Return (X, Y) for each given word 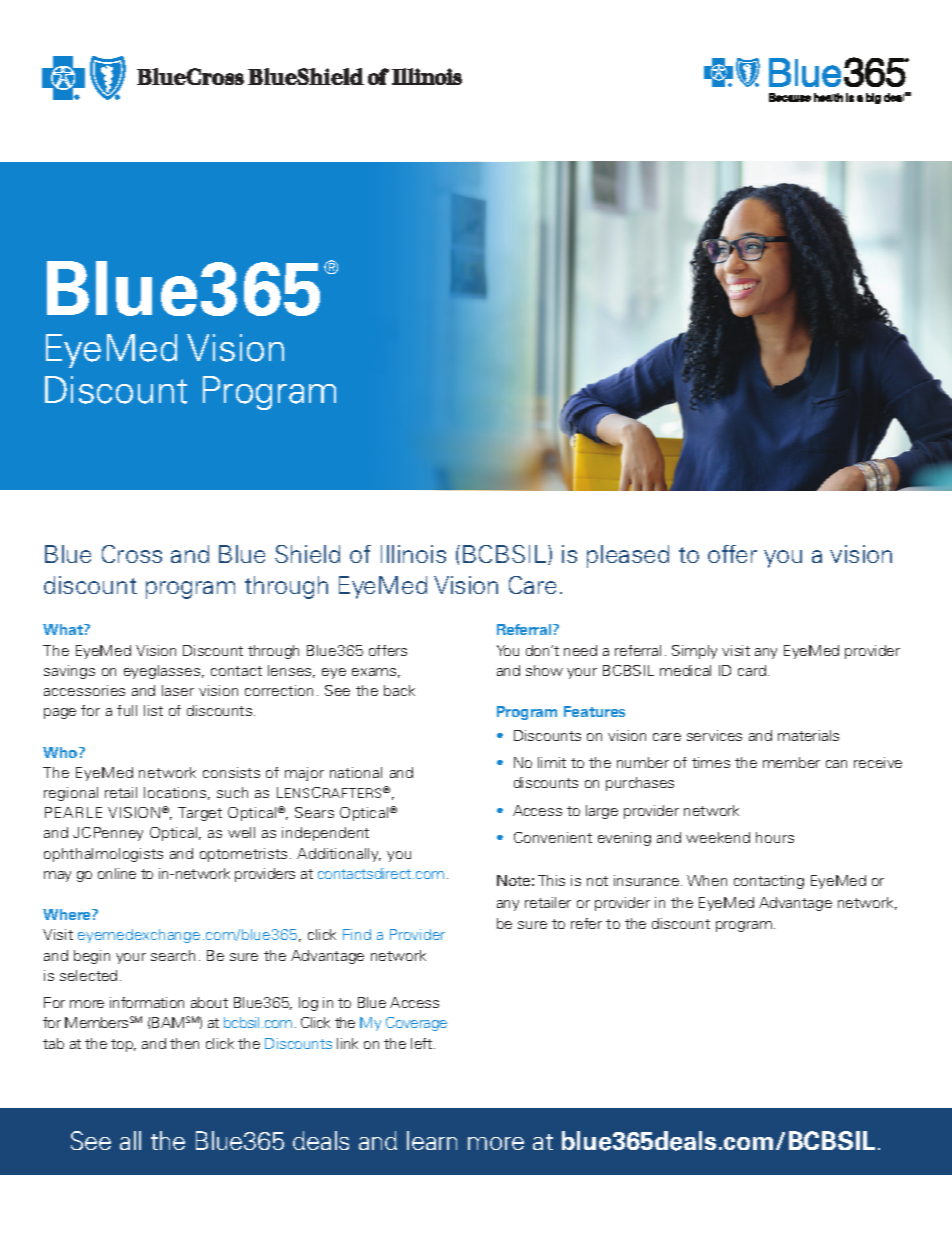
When (707, 880)
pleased (628, 556)
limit (552, 762)
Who (61, 752)
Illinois (413, 554)
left (423, 1043)
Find (357, 934)
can (836, 764)
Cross (132, 554)
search (173, 955)
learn (432, 1140)
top (123, 1045)
